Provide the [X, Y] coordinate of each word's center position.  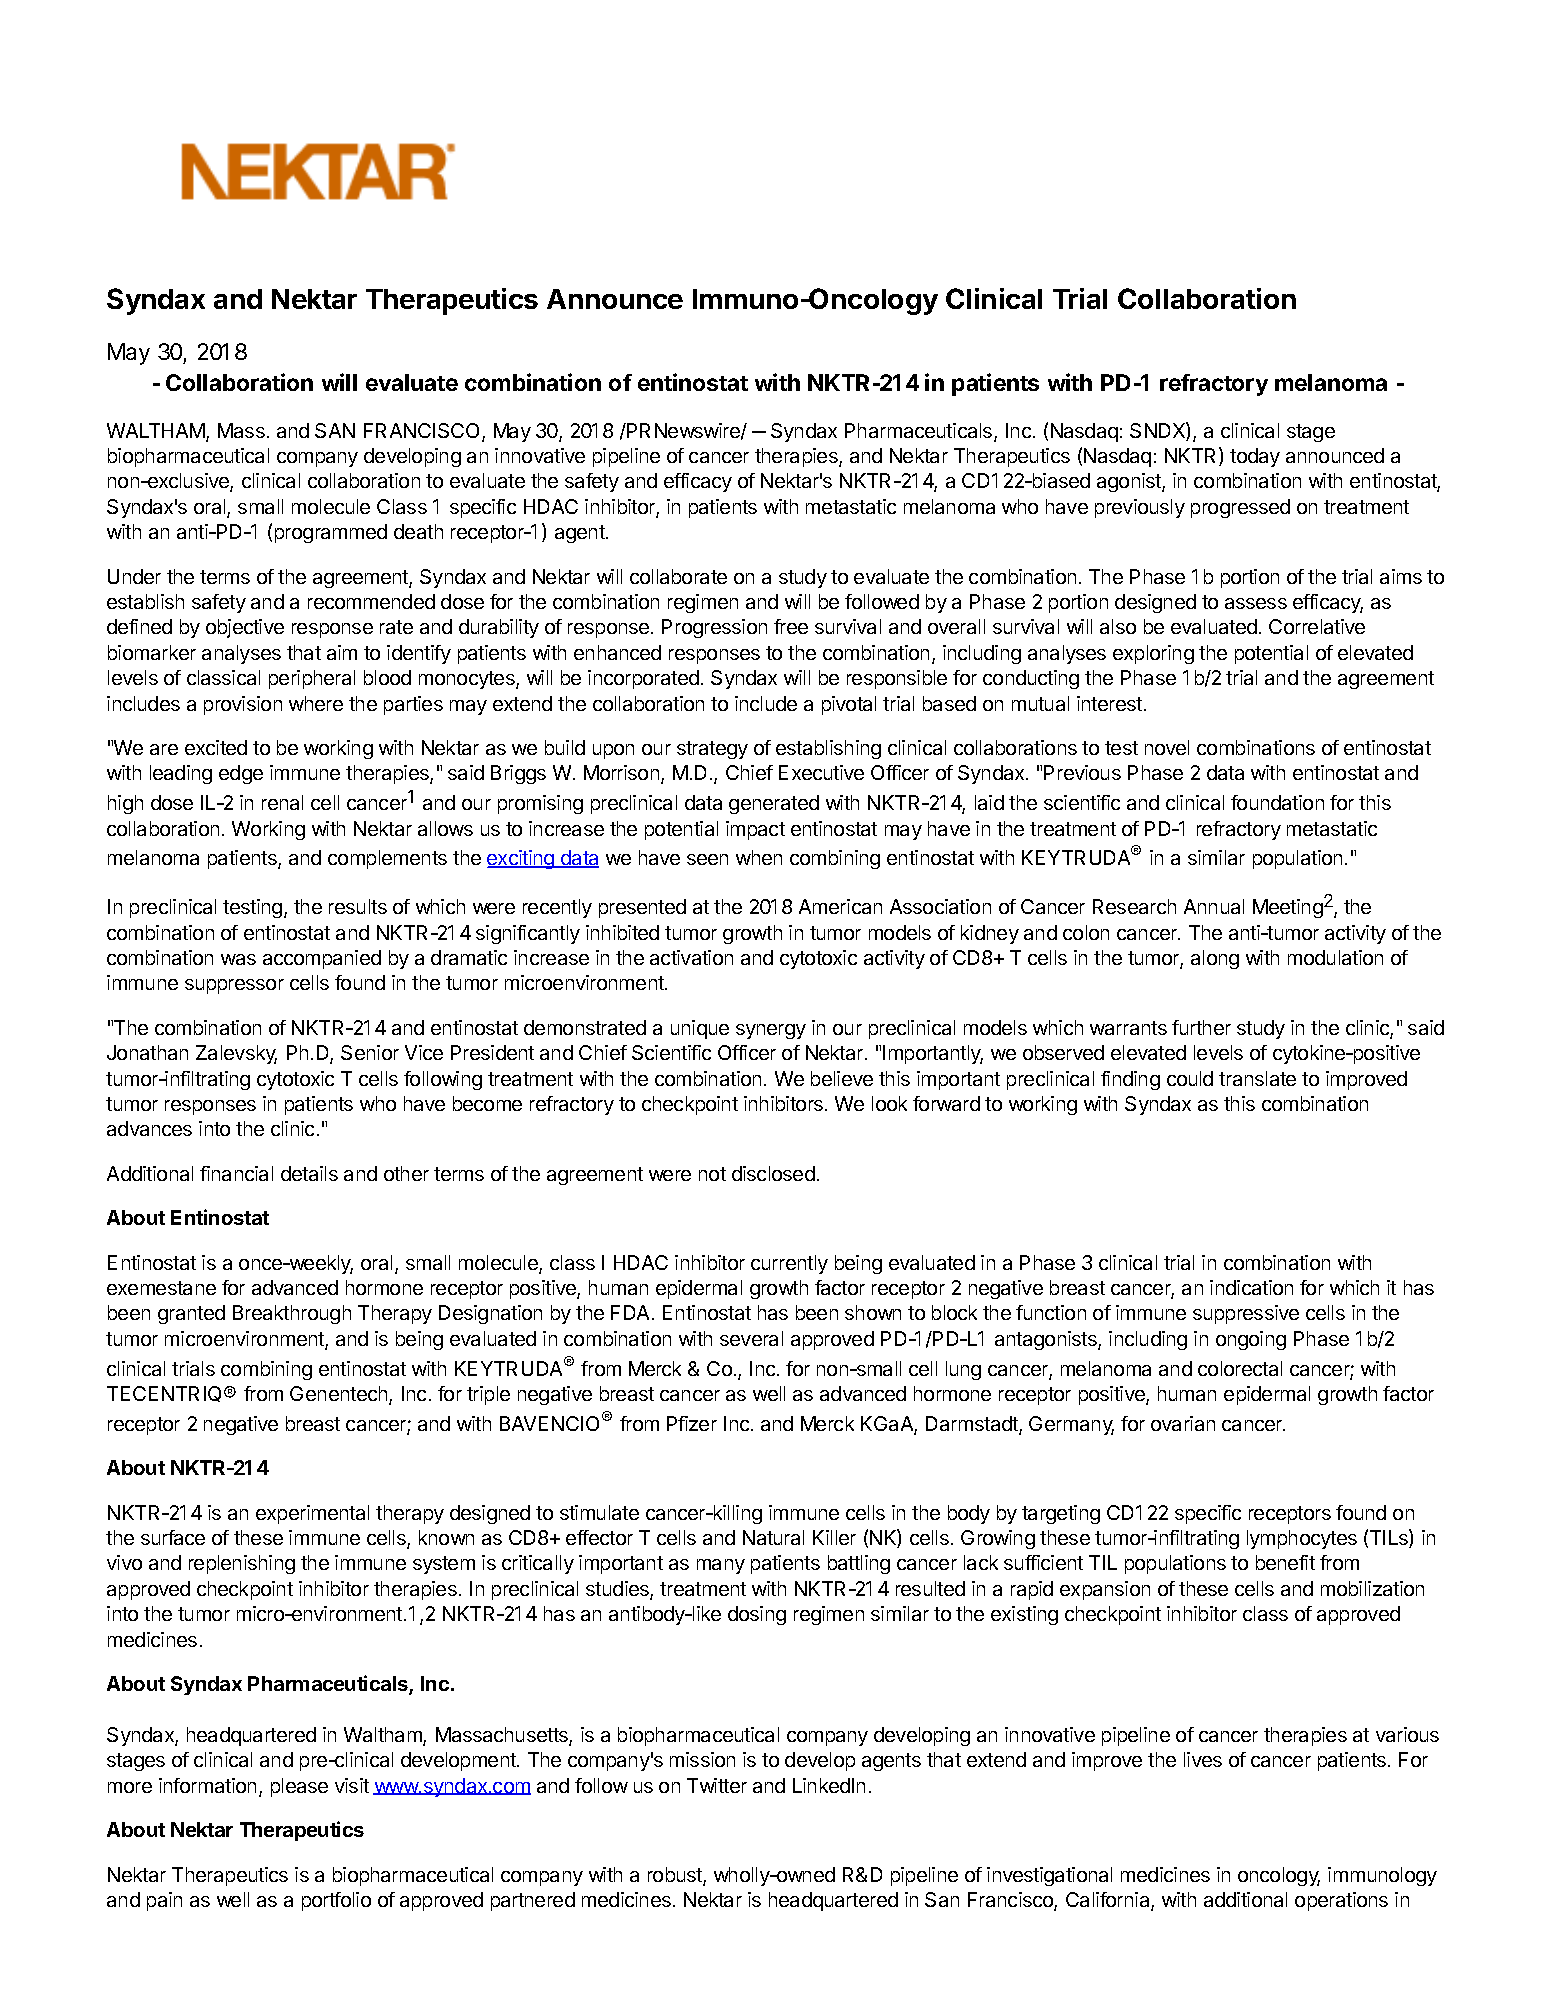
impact [755, 830]
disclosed [773, 1173]
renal [282, 802]
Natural [773, 1537]
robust [676, 1876]
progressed [1240, 508]
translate [1257, 1078]
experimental [312, 1514]
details [309, 1173]
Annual [1214, 906]
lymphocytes [1302, 1539]
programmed [331, 533]
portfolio [336, 1901]
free [791, 626]
